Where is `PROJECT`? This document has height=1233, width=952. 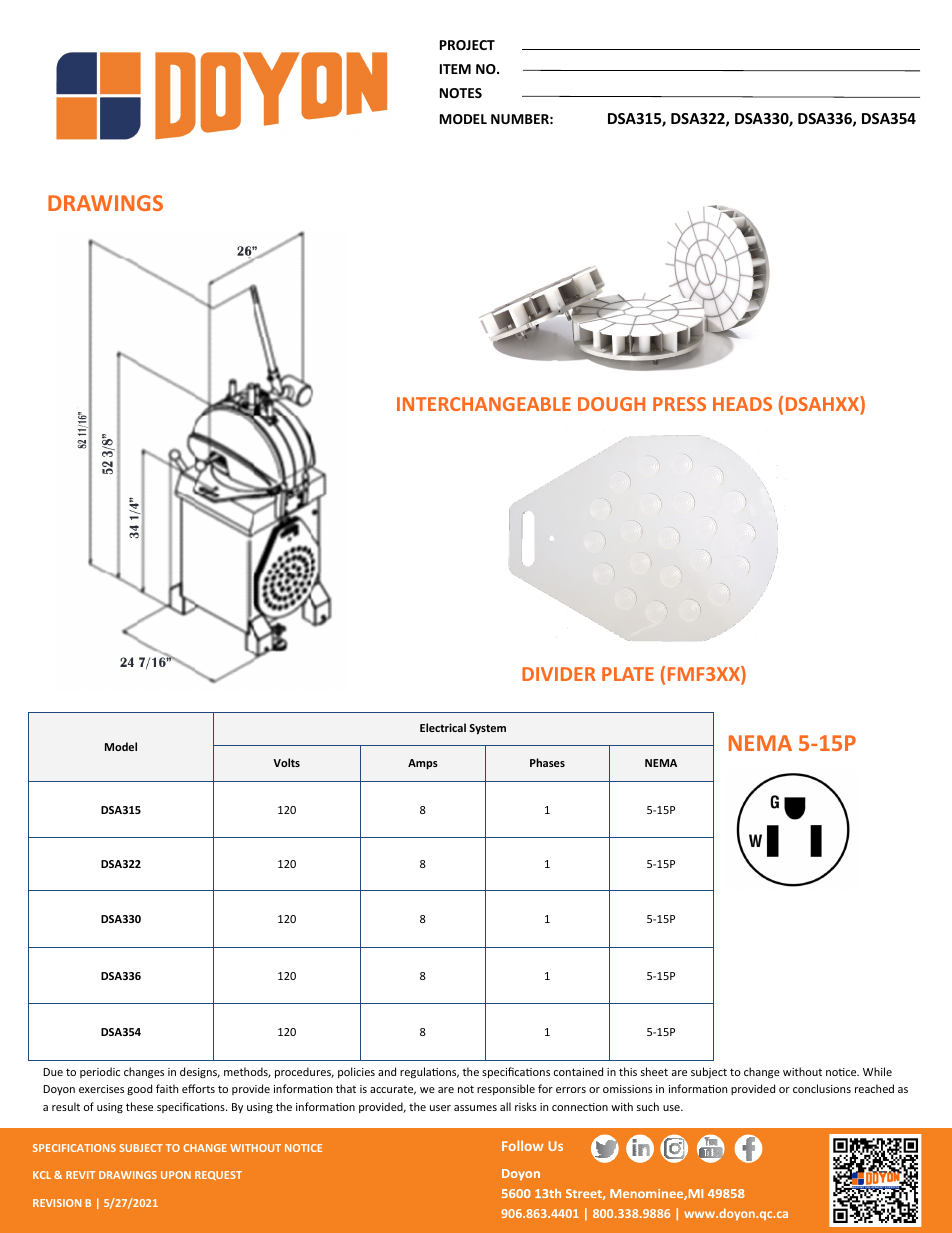 PROJECT is located at coordinates (467, 45).
